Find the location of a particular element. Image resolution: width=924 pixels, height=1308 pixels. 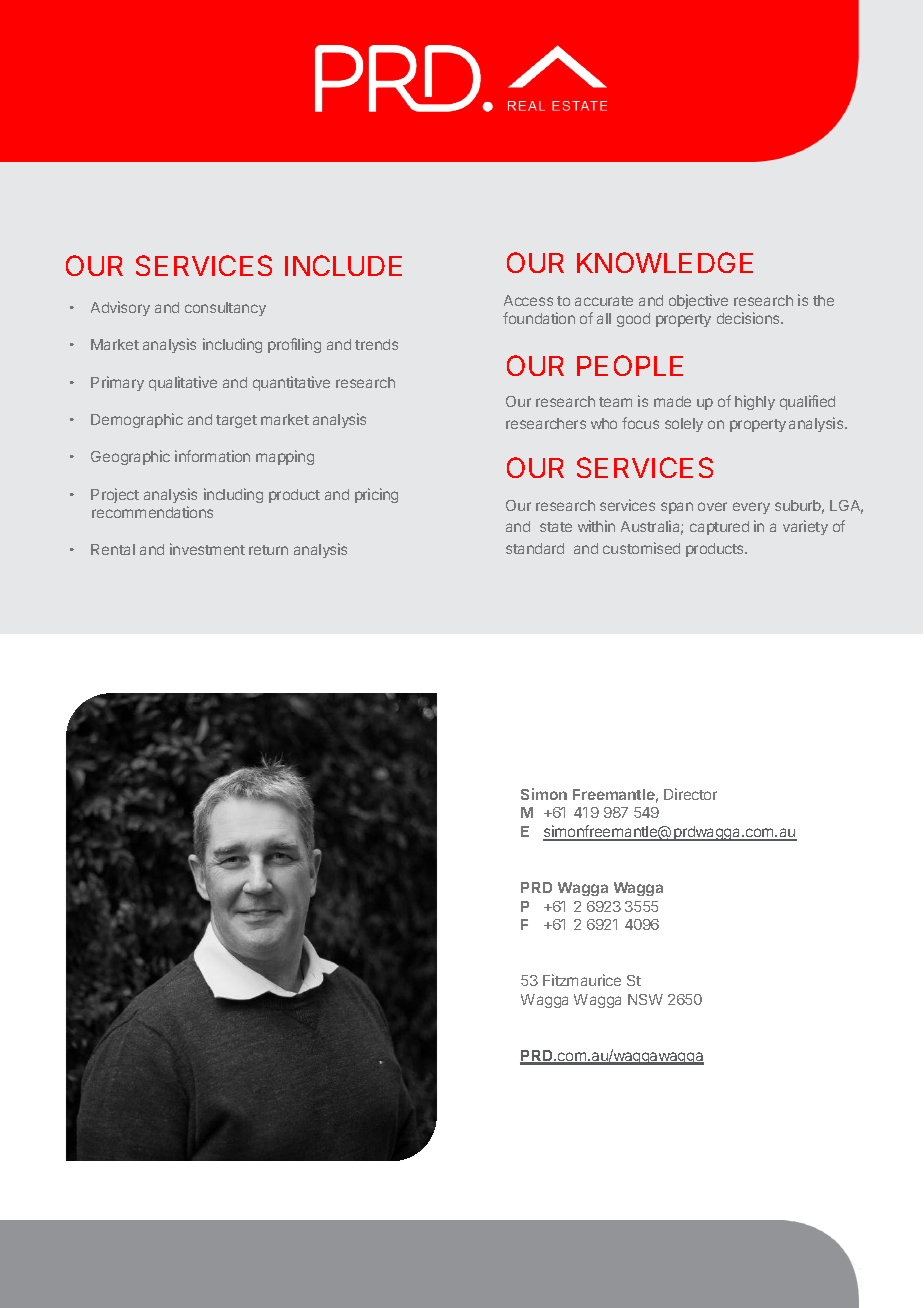

return is located at coordinates (268, 550).
